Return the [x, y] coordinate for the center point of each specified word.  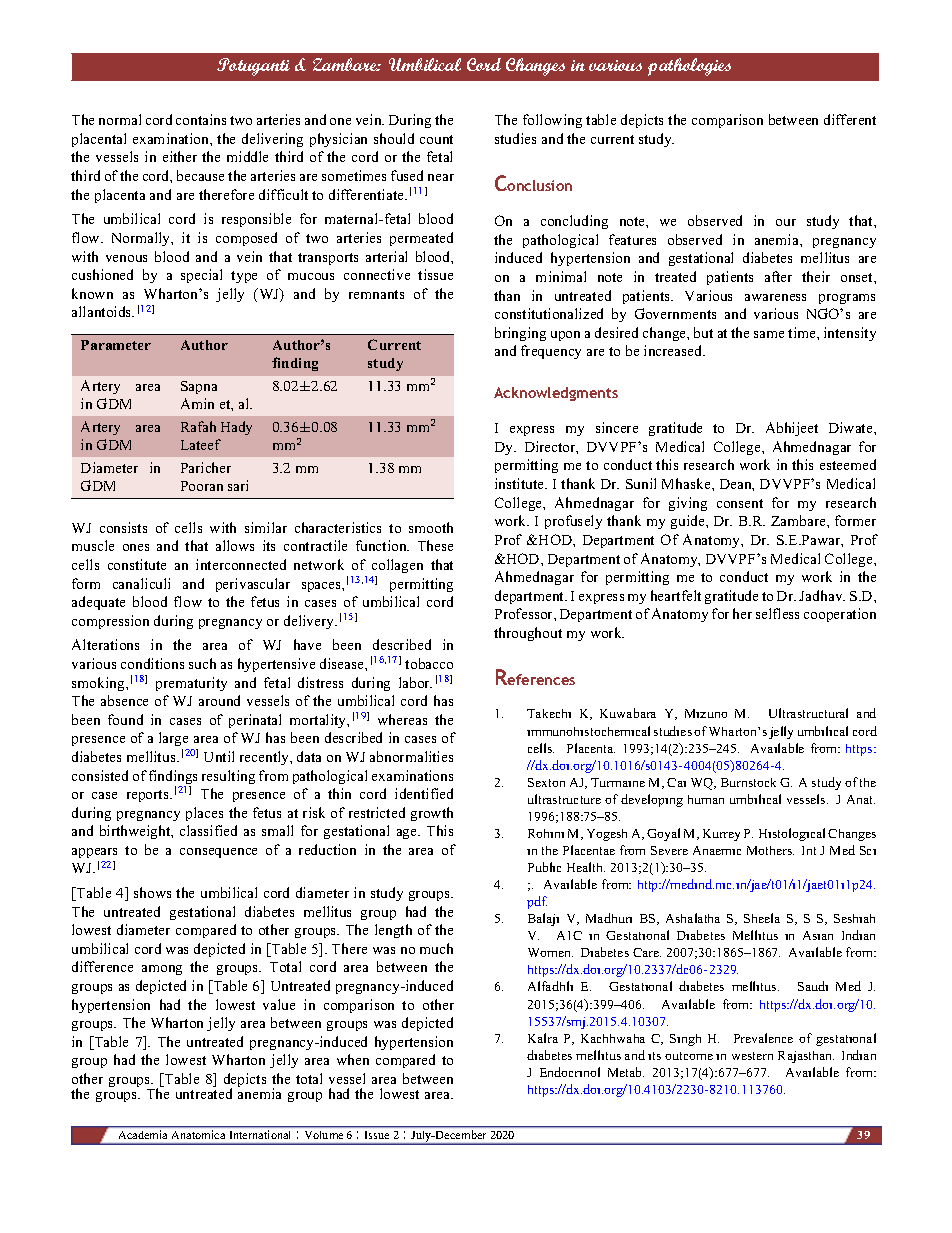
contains [201, 119]
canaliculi [141, 583]
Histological [792, 834]
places [204, 814]
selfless [777, 613]
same [769, 334]
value [279, 1004]
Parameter [116, 345]
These [435, 545]
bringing [520, 334]
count [436, 139]
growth [432, 814]
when [353, 1059]
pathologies [689, 67]
